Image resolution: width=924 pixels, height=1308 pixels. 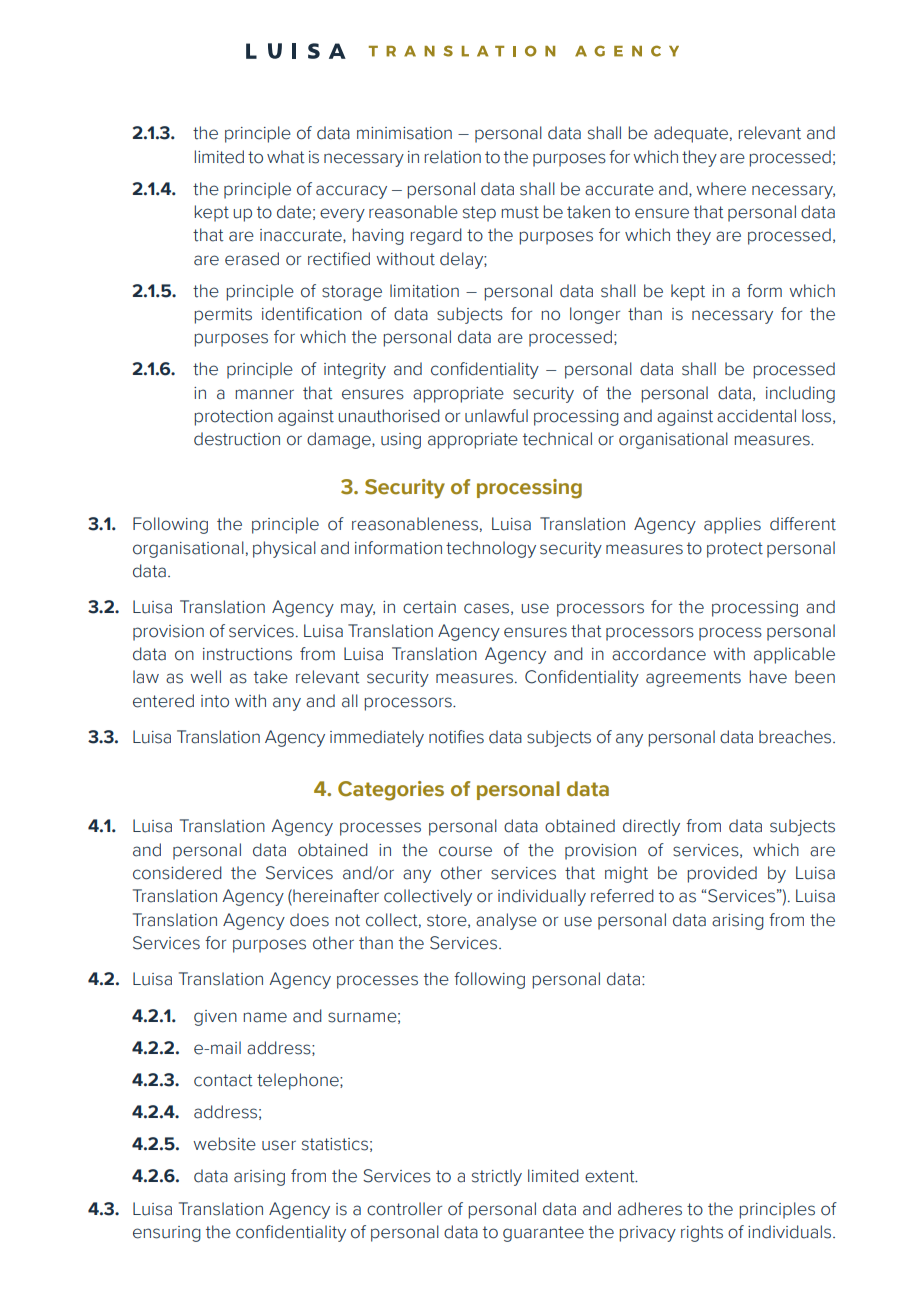 What do you see at coordinates (722, 874) in the image?
I see `provided` at bounding box center [722, 874].
